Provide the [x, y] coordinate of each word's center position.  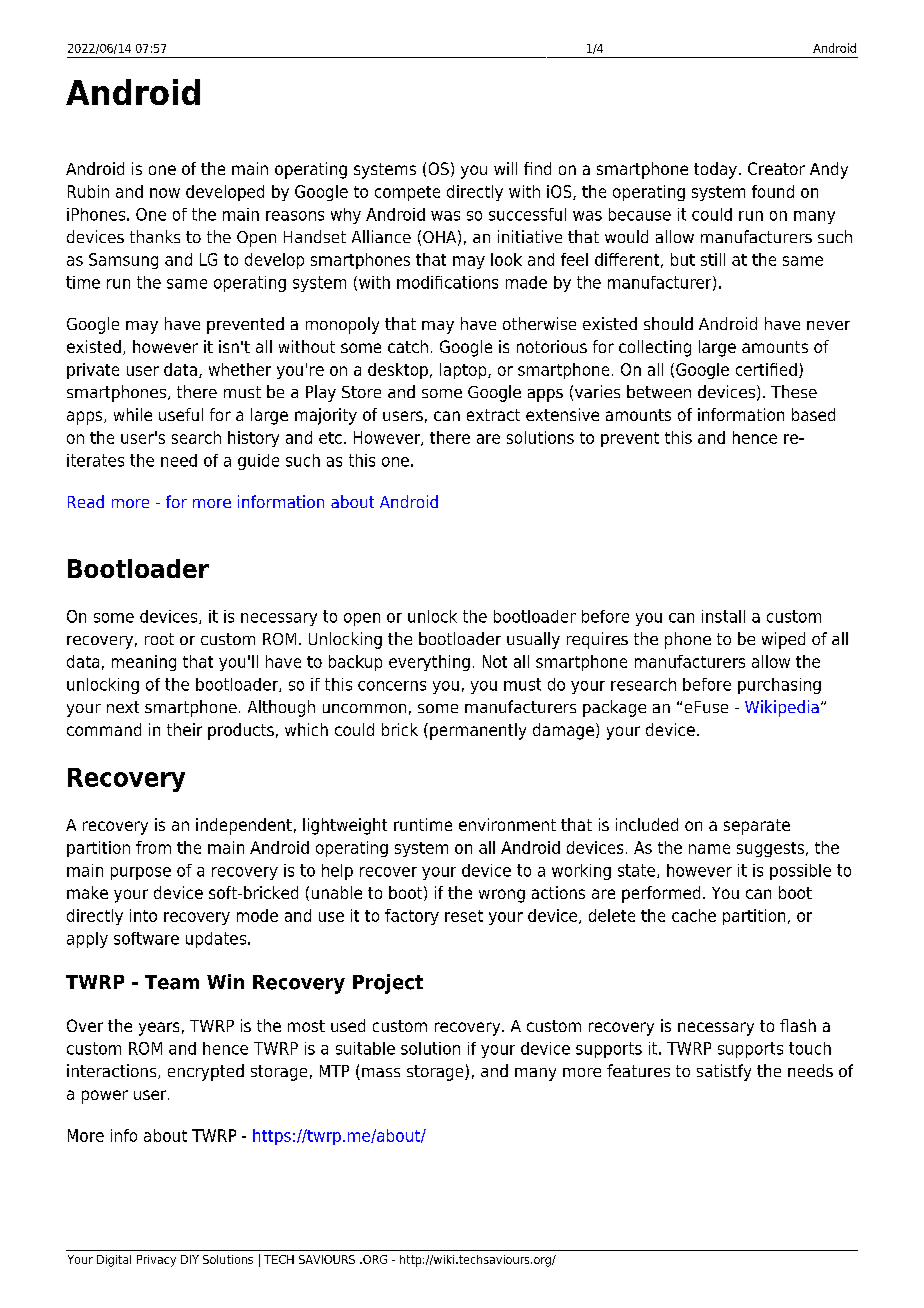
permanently [478, 731]
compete [407, 193]
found [773, 191]
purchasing [779, 686]
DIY [190, 1259]
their [184, 729]
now [165, 193]
